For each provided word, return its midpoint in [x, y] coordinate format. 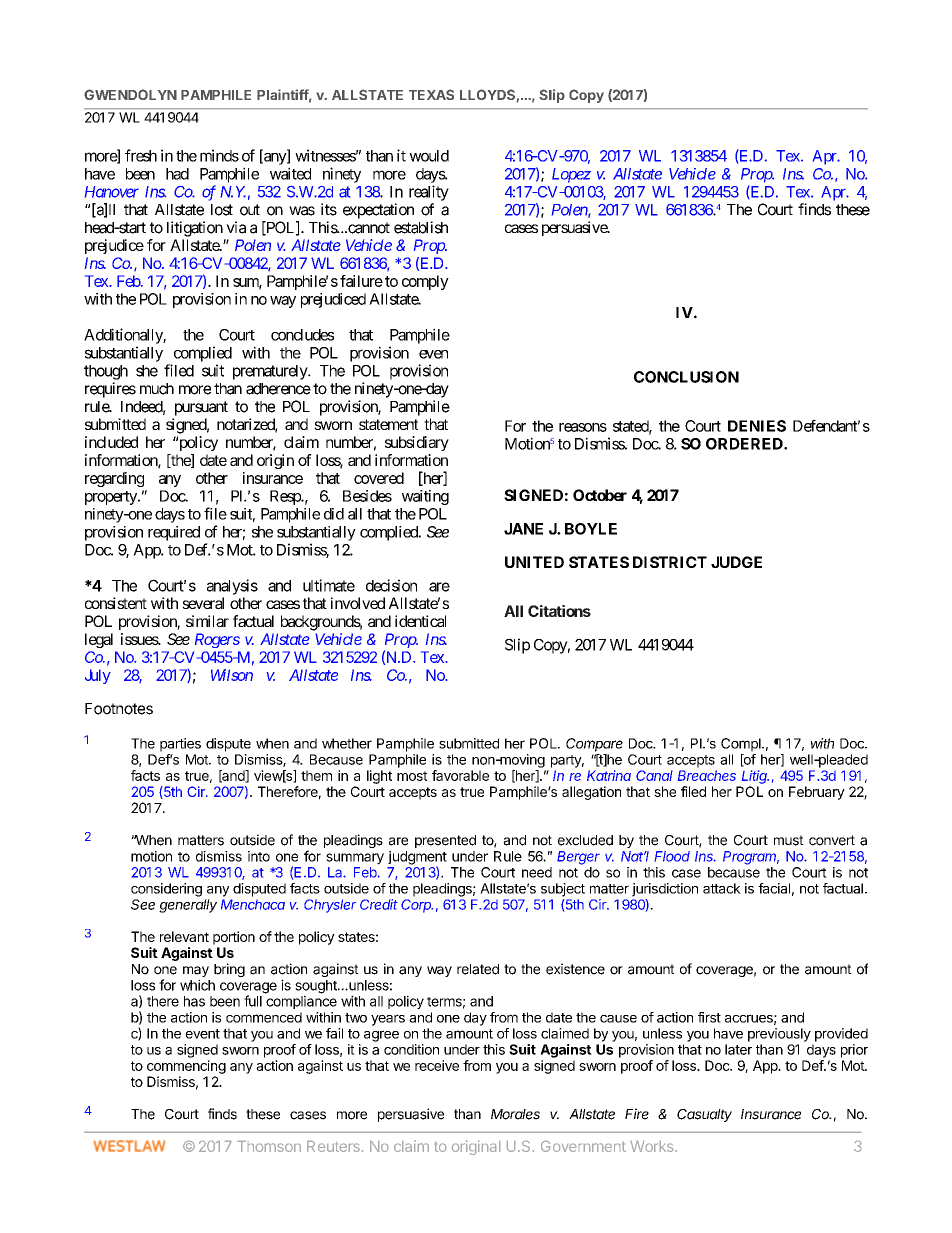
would [429, 156]
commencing [186, 1067]
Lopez [571, 175]
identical [420, 621]
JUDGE [736, 562]
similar [207, 621]
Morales [515, 1114]
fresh [141, 155]
